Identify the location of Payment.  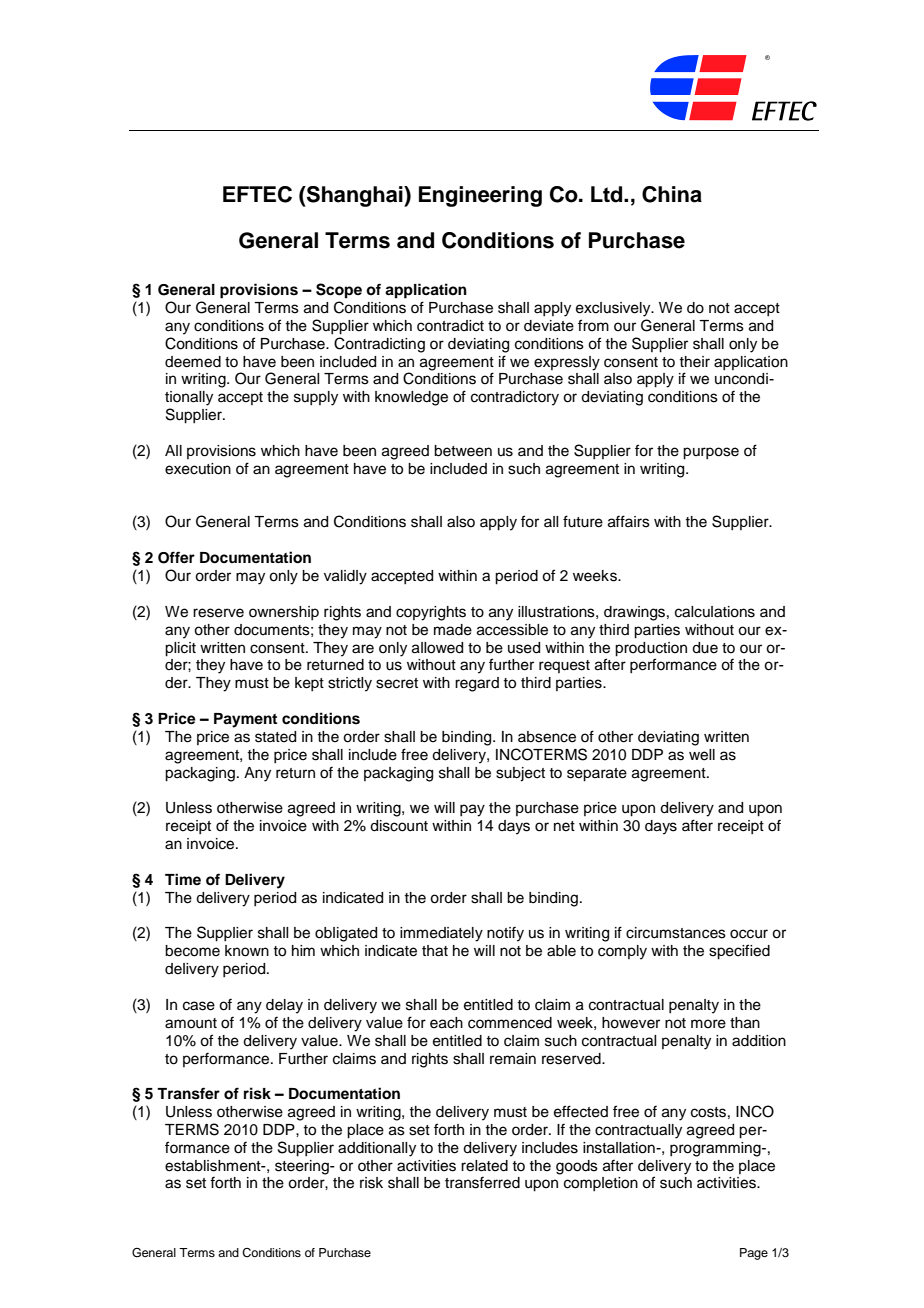
(245, 720).
